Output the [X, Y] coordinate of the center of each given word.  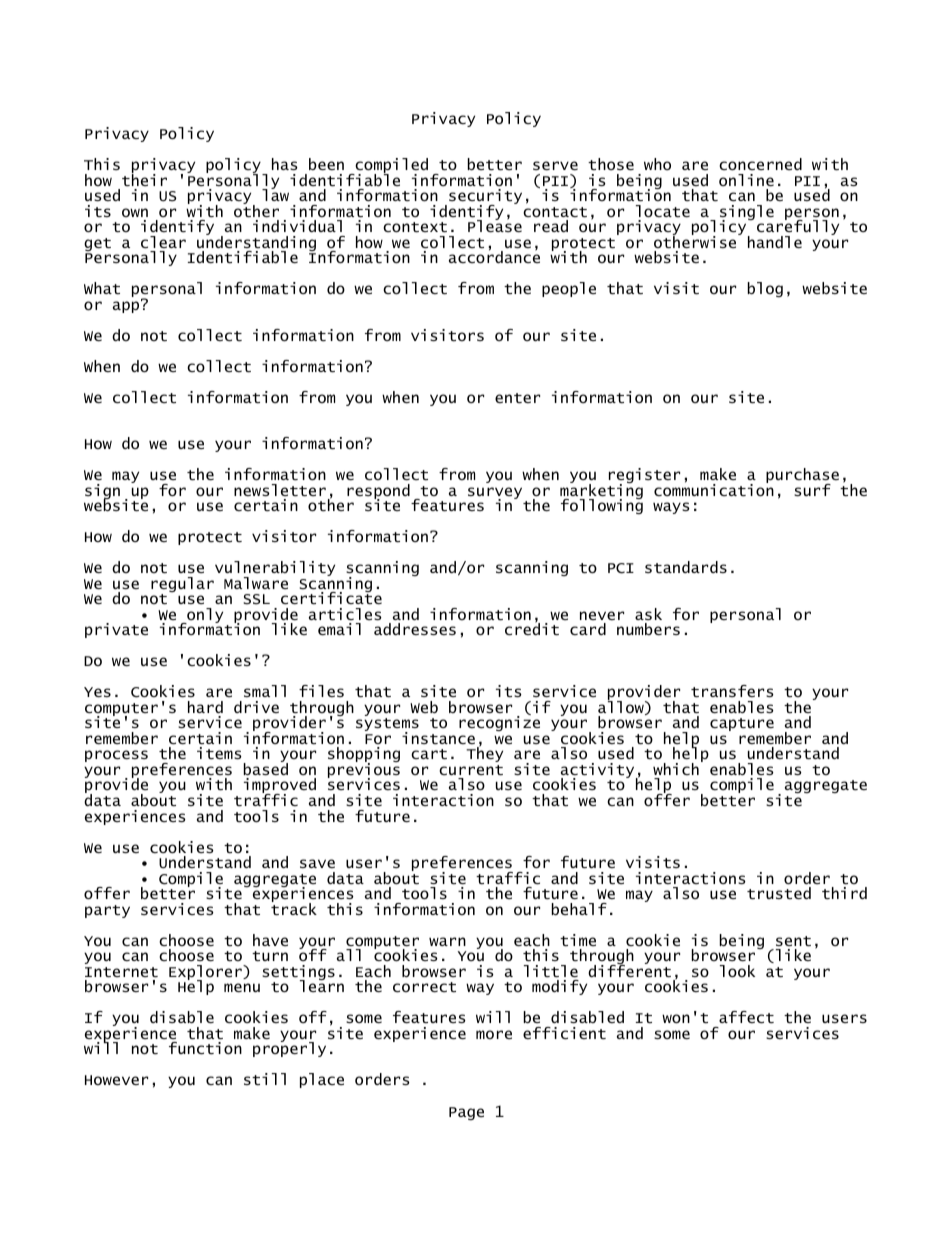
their [144, 179]
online [746, 180]
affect [746, 1017]
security [485, 198]
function [205, 1048]
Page [466, 1113]
